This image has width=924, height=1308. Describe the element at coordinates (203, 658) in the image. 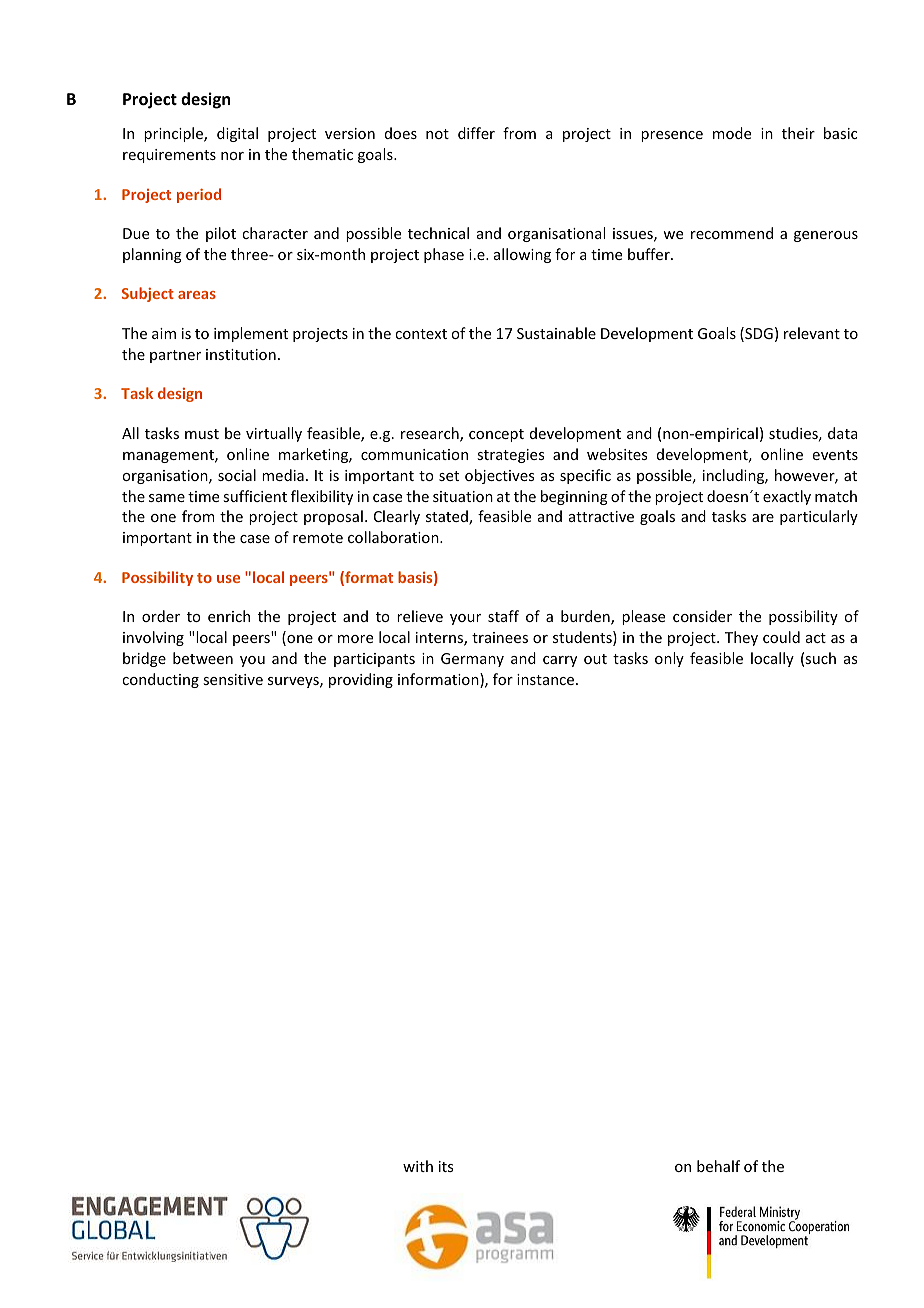

I see `between` at that location.
